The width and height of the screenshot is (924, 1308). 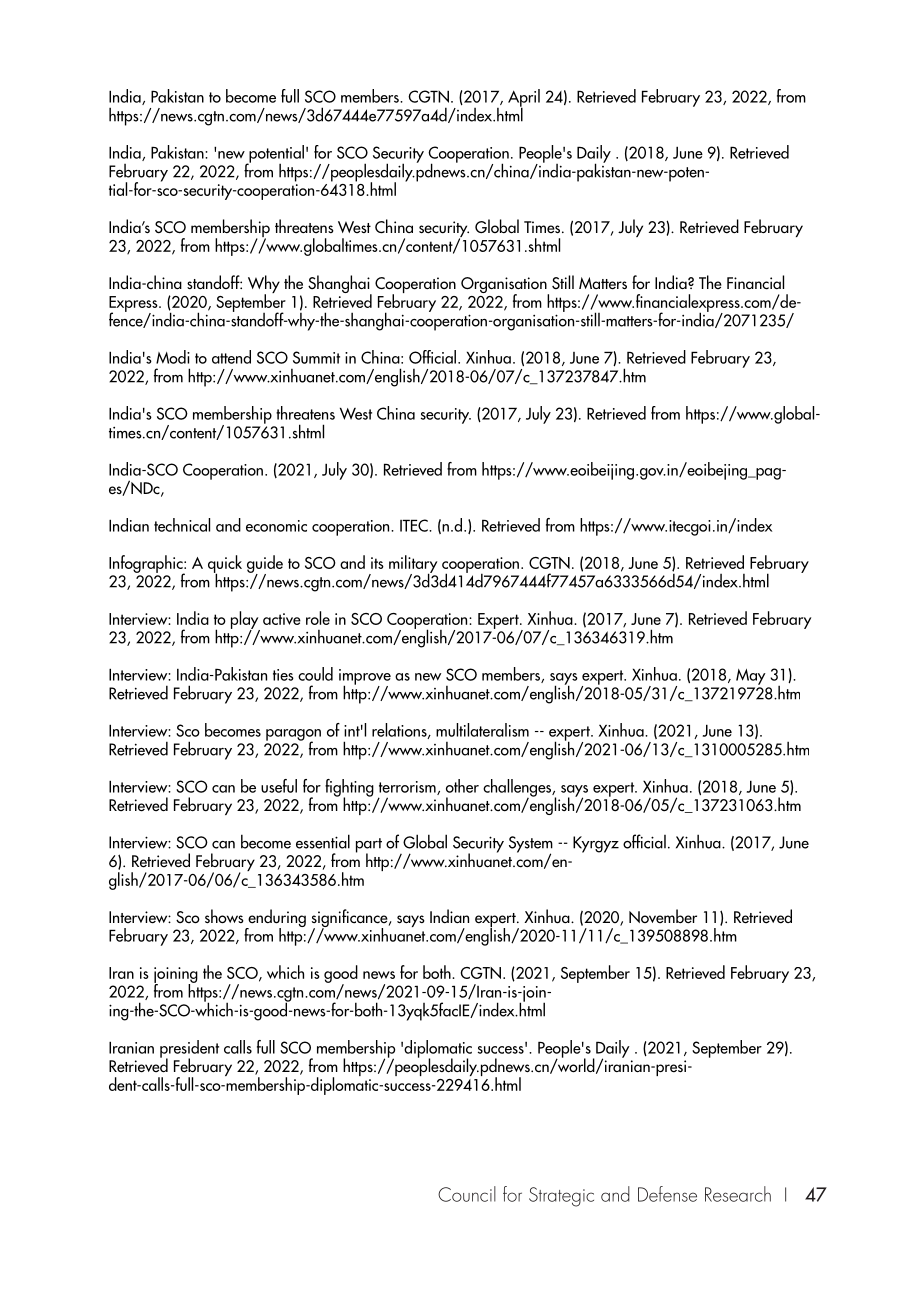 What do you see at coordinates (531, 845) in the screenshot?
I see `System` at bounding box center [531, 845].
